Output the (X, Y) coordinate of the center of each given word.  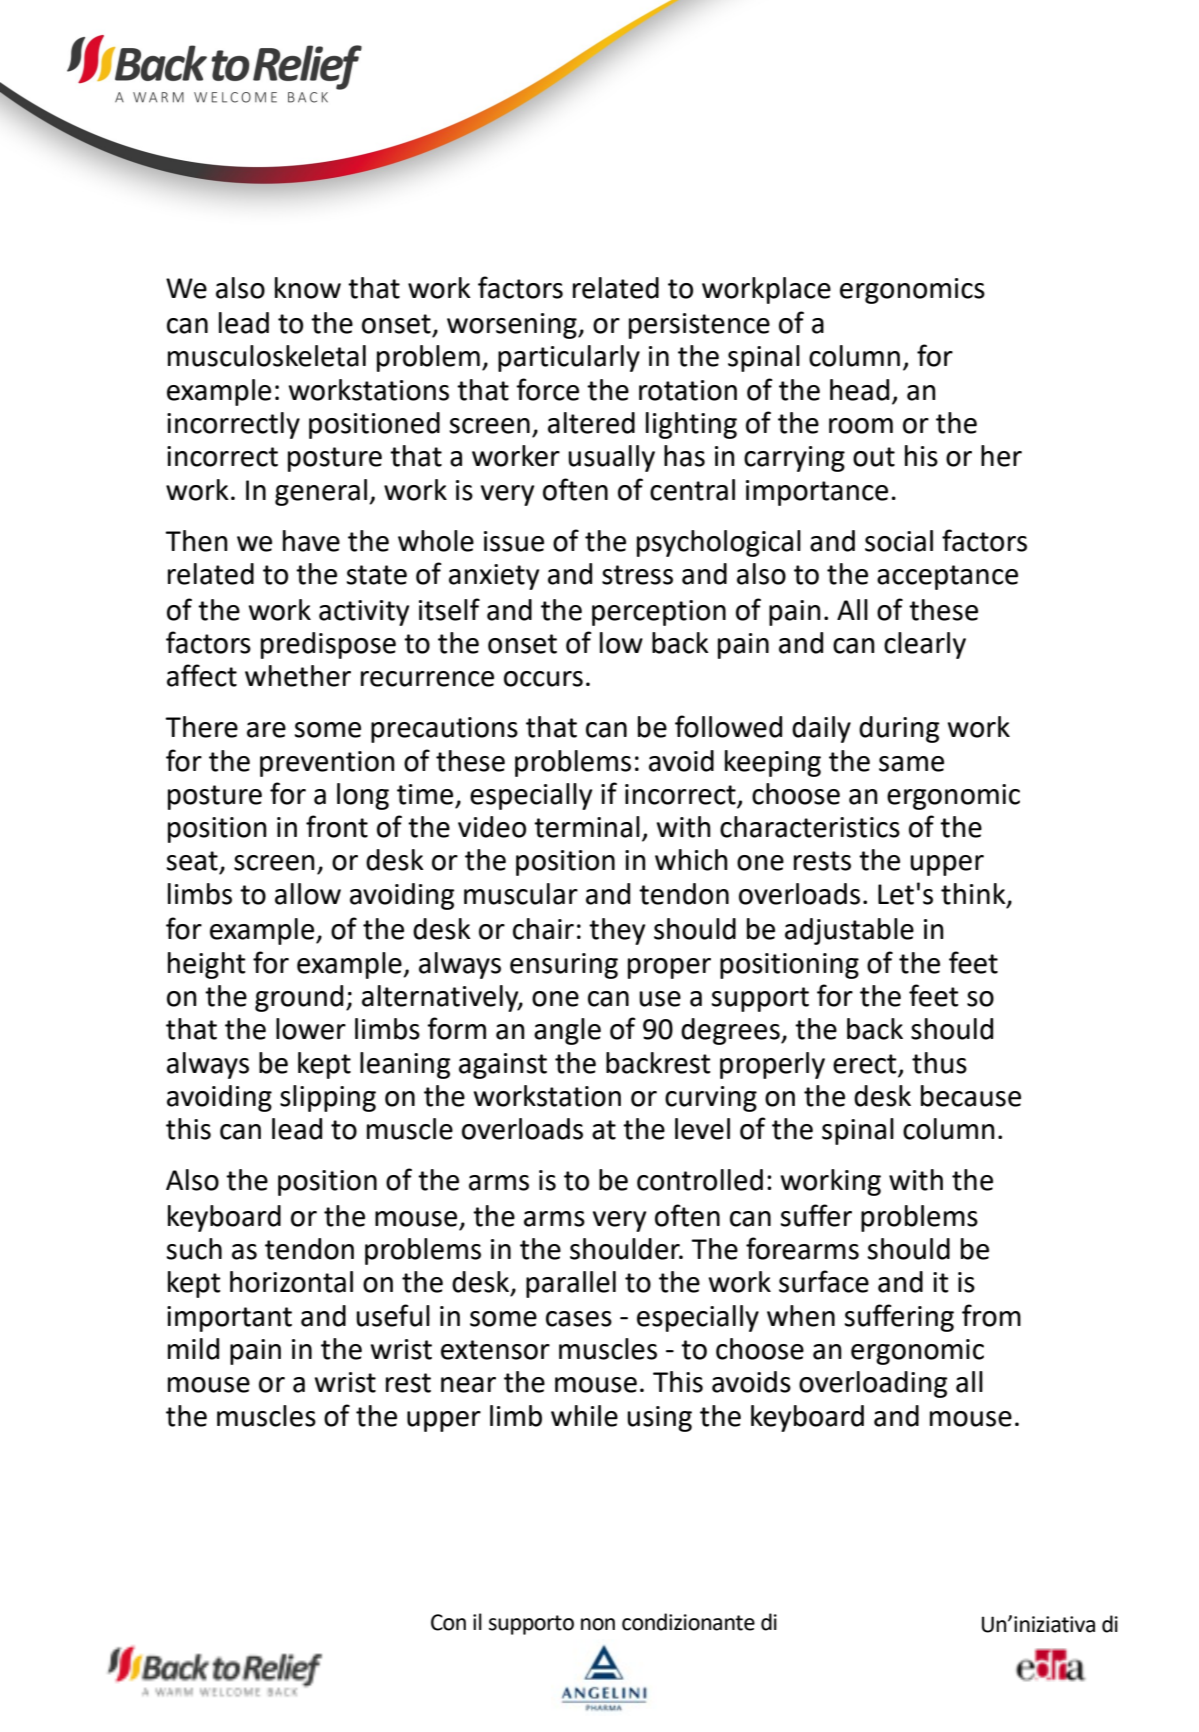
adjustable (849, 931)
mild (193, 1349)
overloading (873, 1384)
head (859, 390)
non (598, 1624)
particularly (569, 358)
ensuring (564, 966)
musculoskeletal (267, 356)
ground (299, 998)
